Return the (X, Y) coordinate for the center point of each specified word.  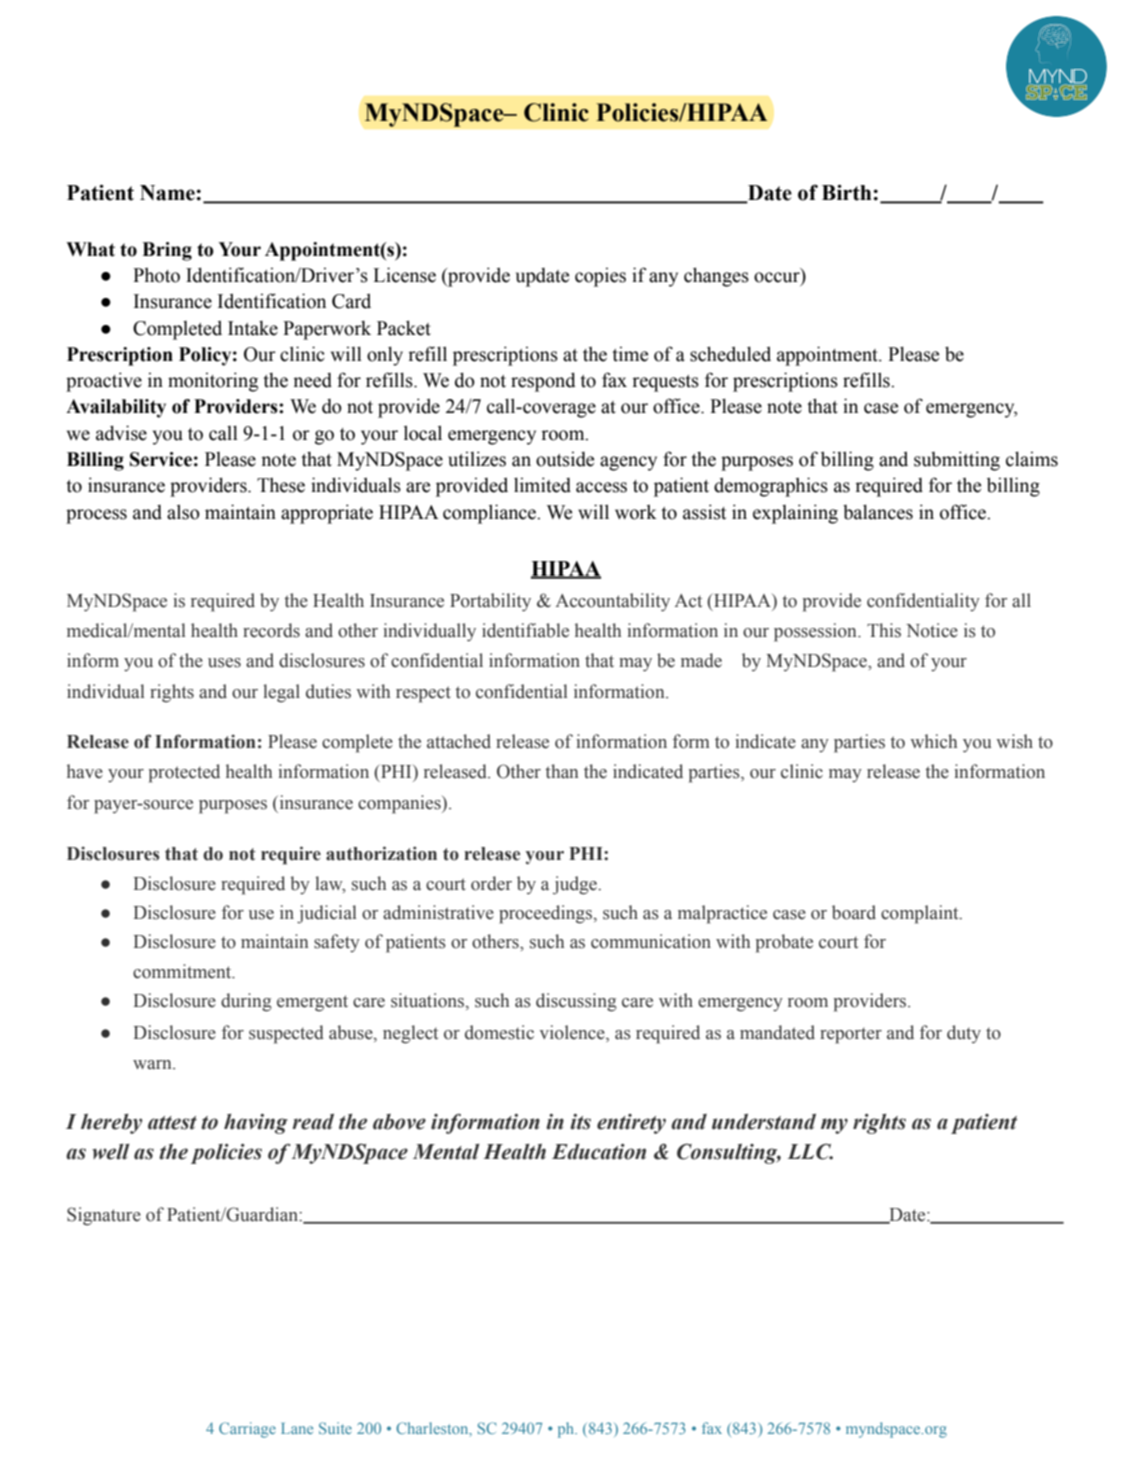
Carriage (247, 1430)
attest (172, 1123)
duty (964, 1034)
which (933, 741)
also (183, 512)
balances (878, 512)
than (562, 771)
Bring (167, 251)
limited (542, 485)
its (580, 1122)
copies (600, 277)
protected (184, 773)
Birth (848, 192)
